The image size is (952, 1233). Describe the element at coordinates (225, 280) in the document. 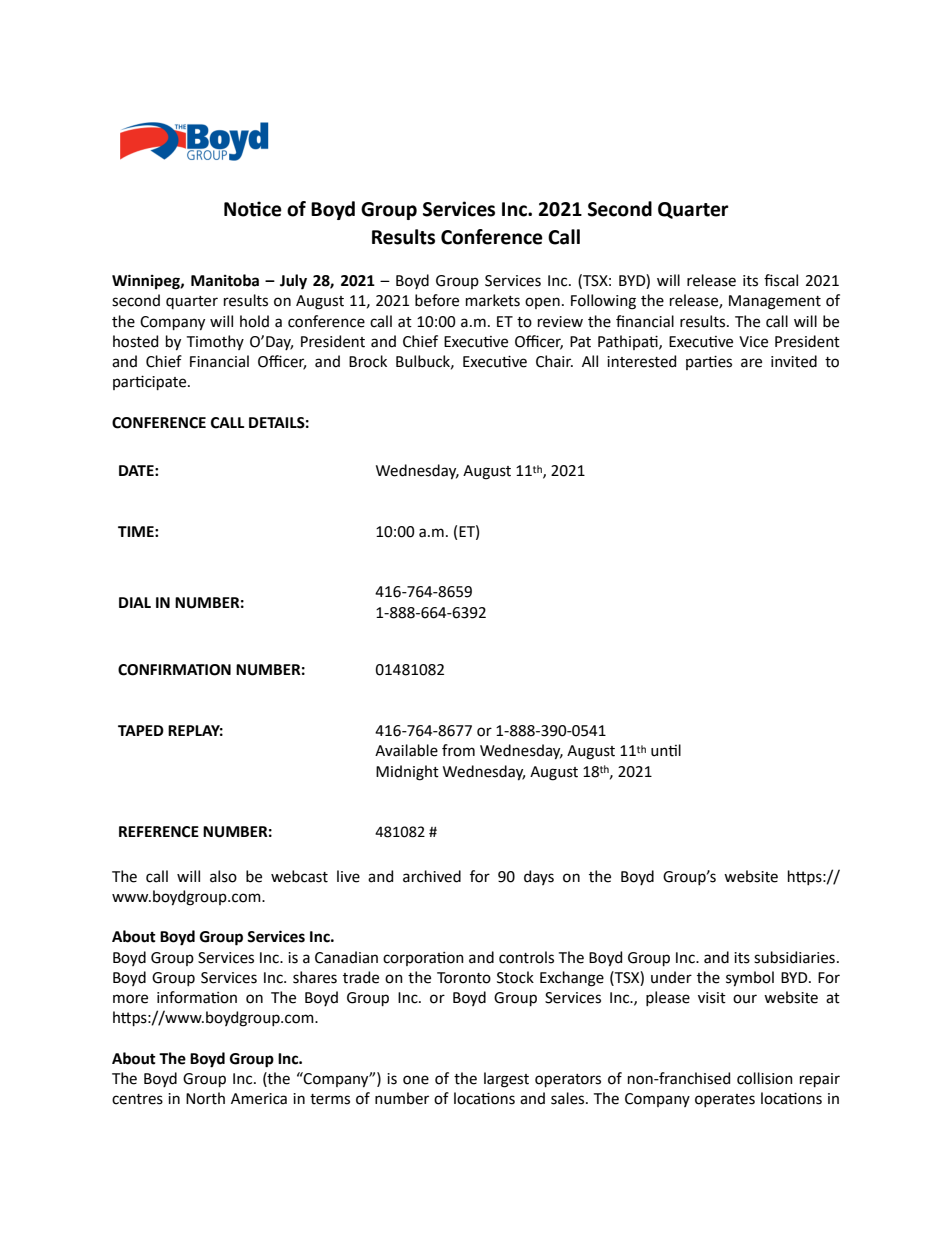

I see `Manitoba` at that location.
